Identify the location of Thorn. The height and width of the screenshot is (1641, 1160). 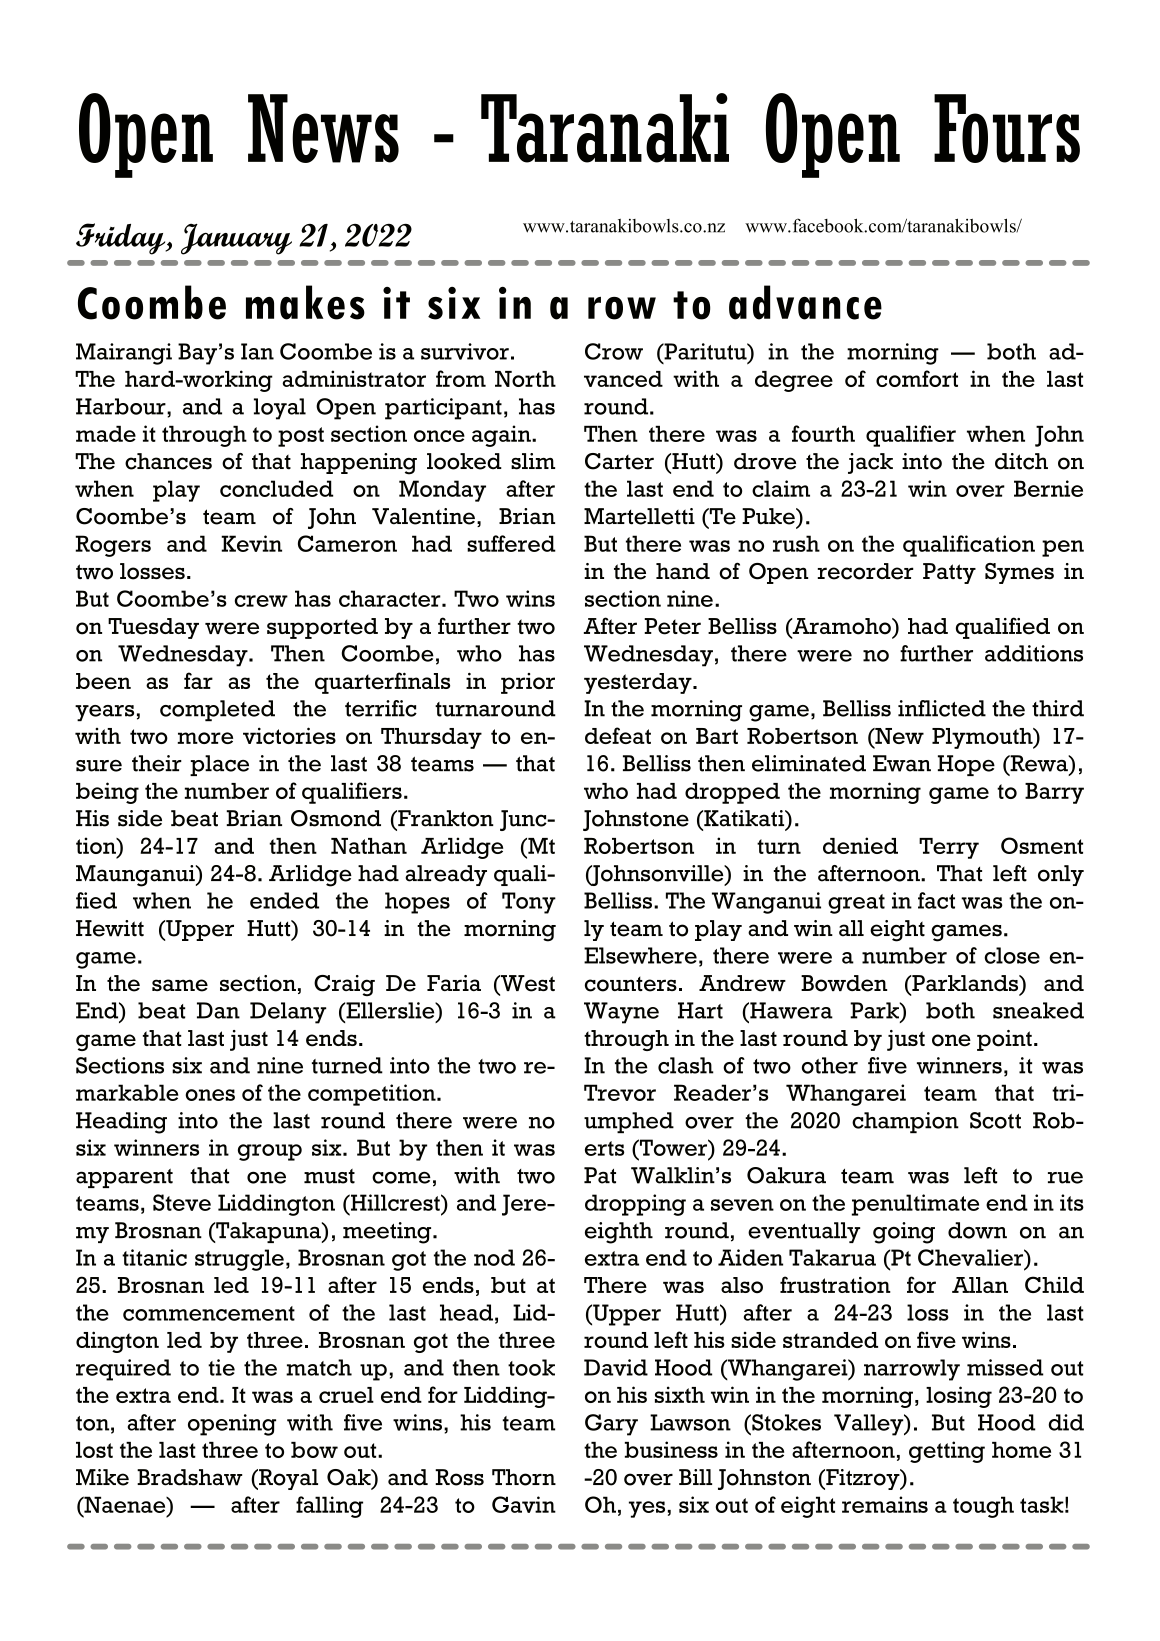
(524, 1477).
